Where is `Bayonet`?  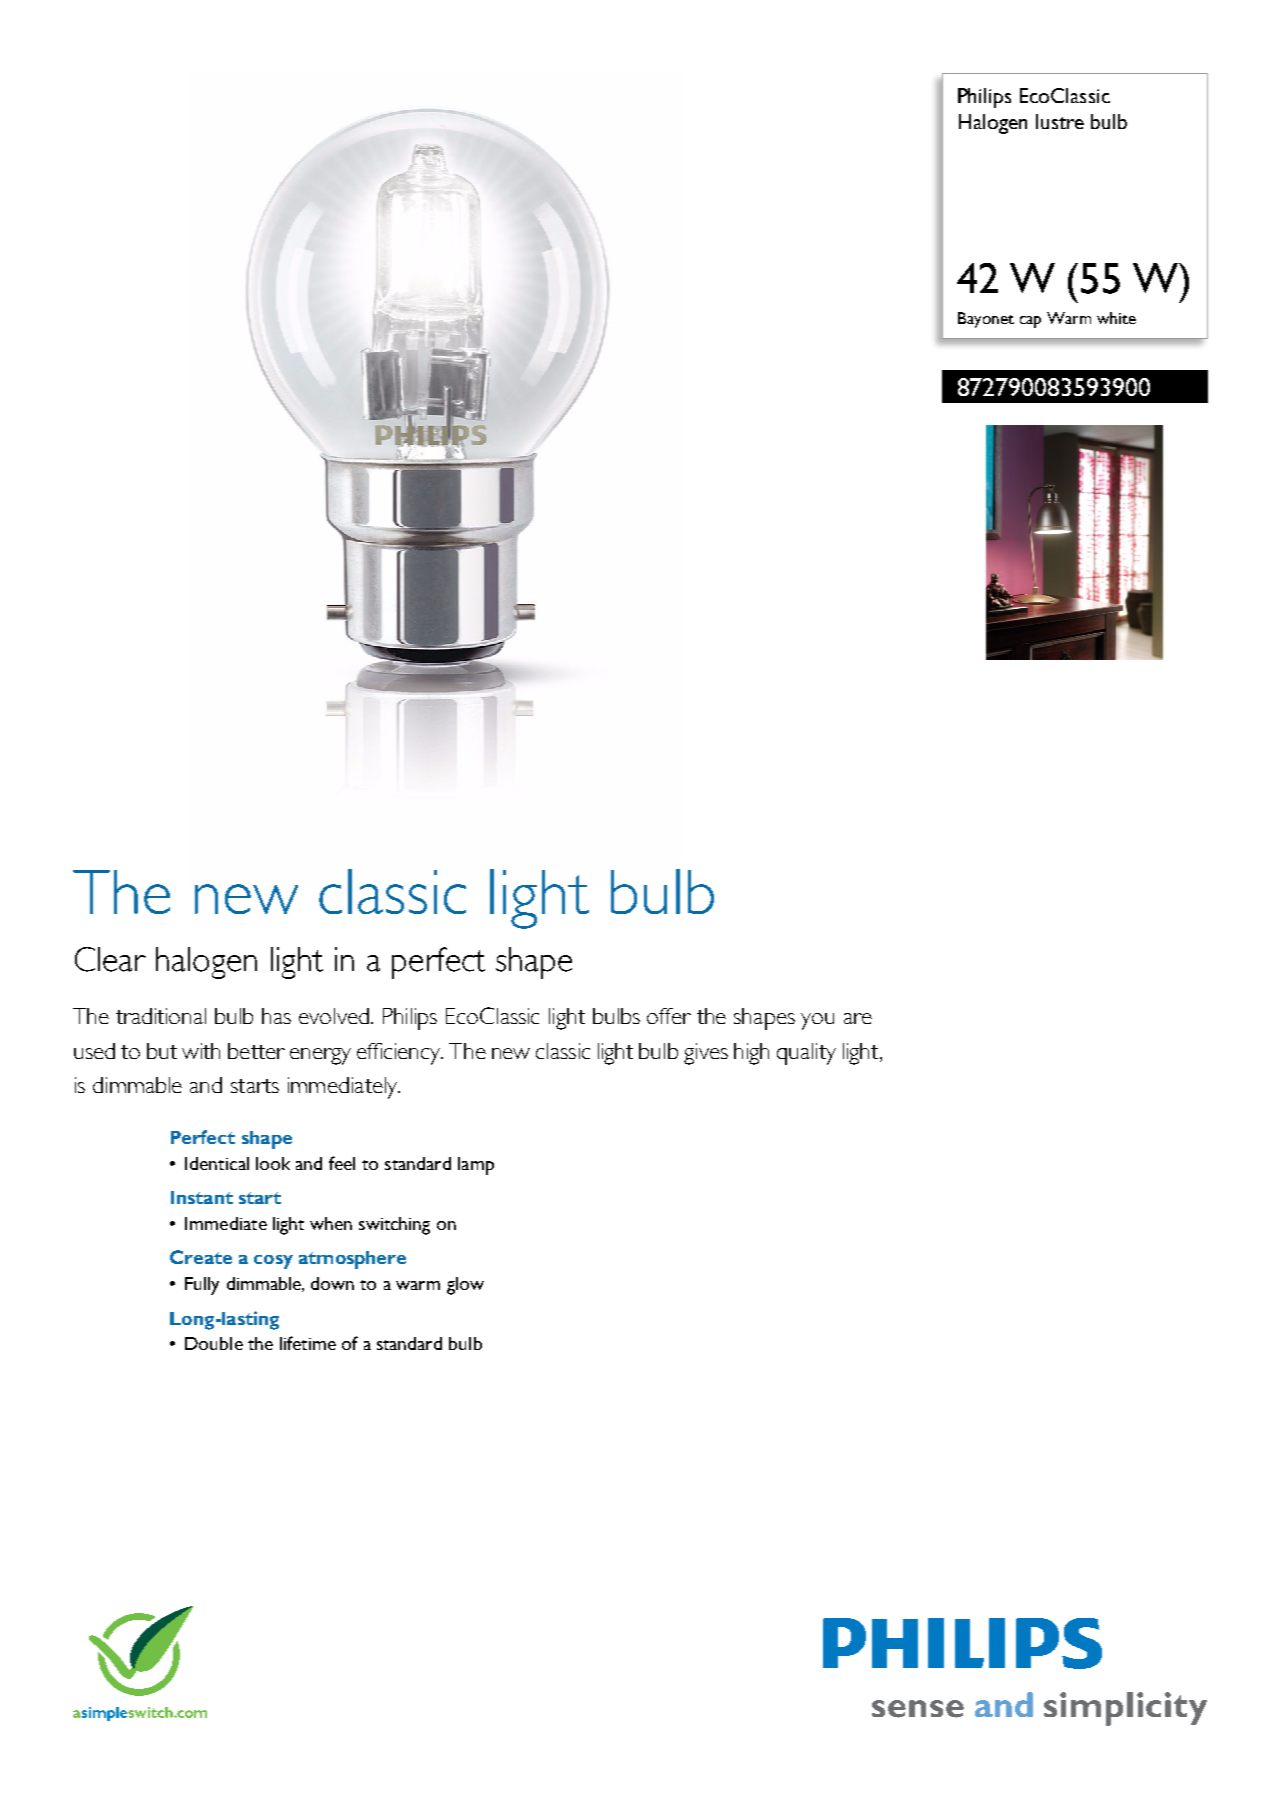
Bayonet is located at coordinates (986, 320).
